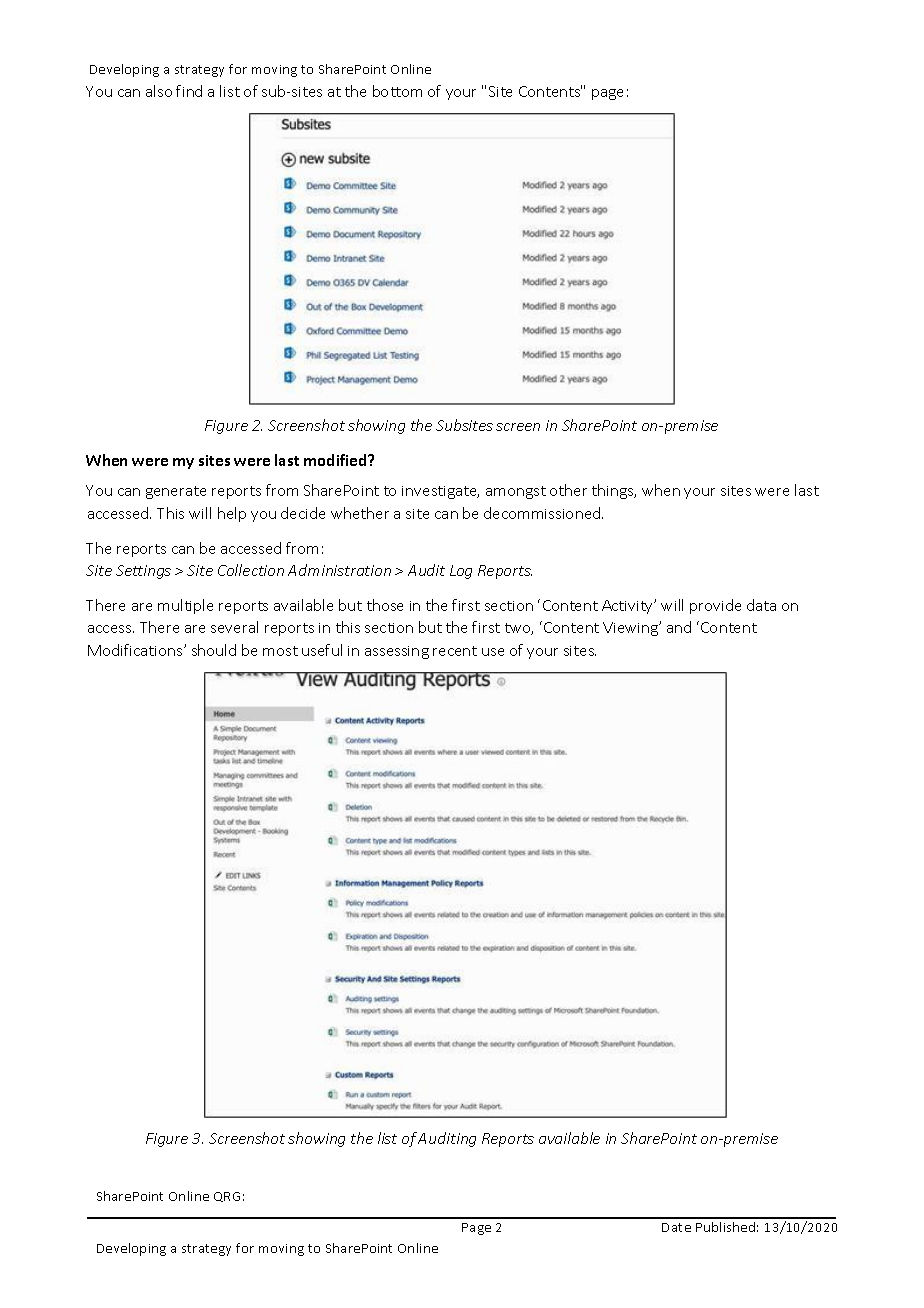  Describe the element at coordinates (676, 1227) in the screenshot. I see `Date` at that location.
